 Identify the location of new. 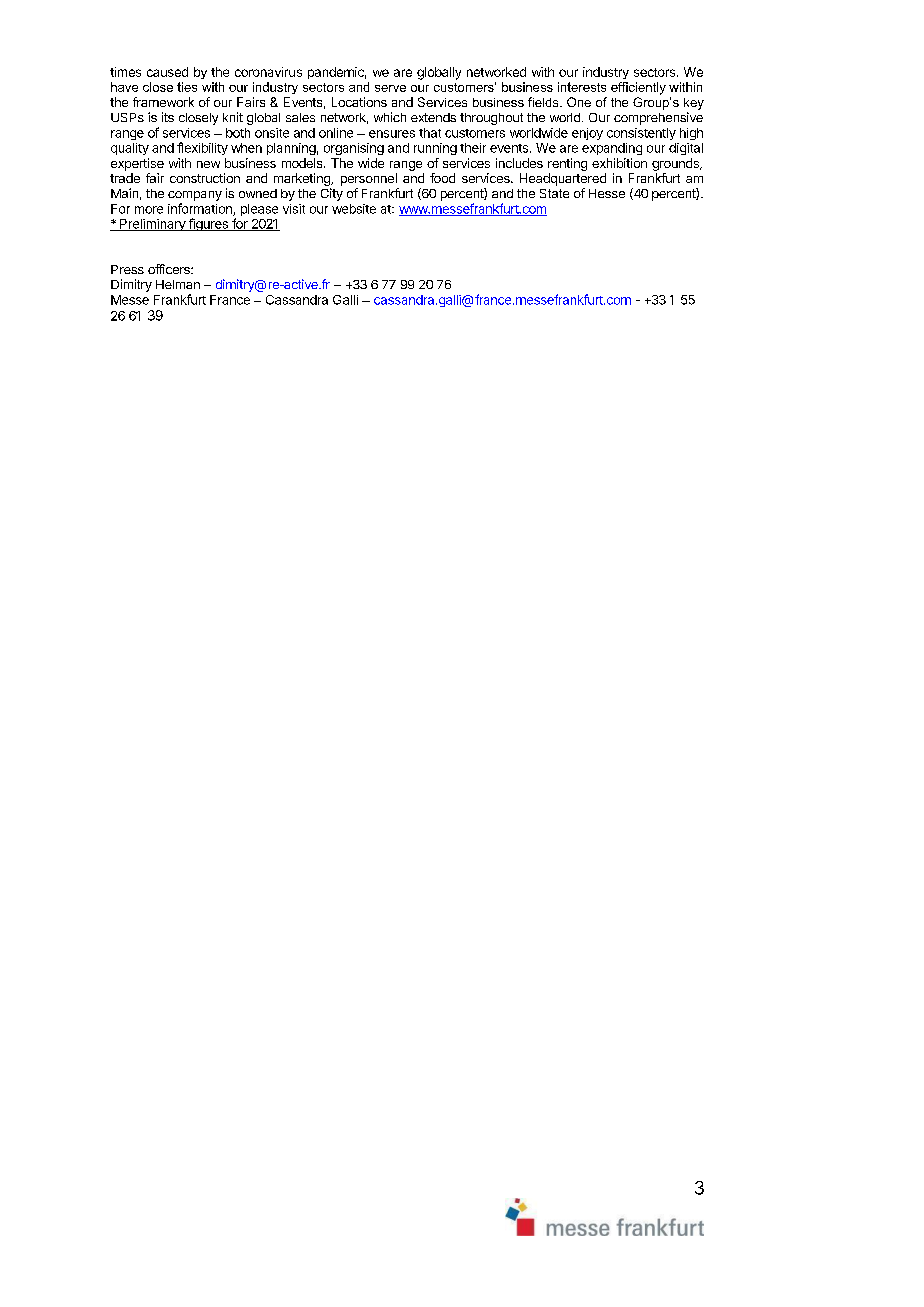
(208, 164).
